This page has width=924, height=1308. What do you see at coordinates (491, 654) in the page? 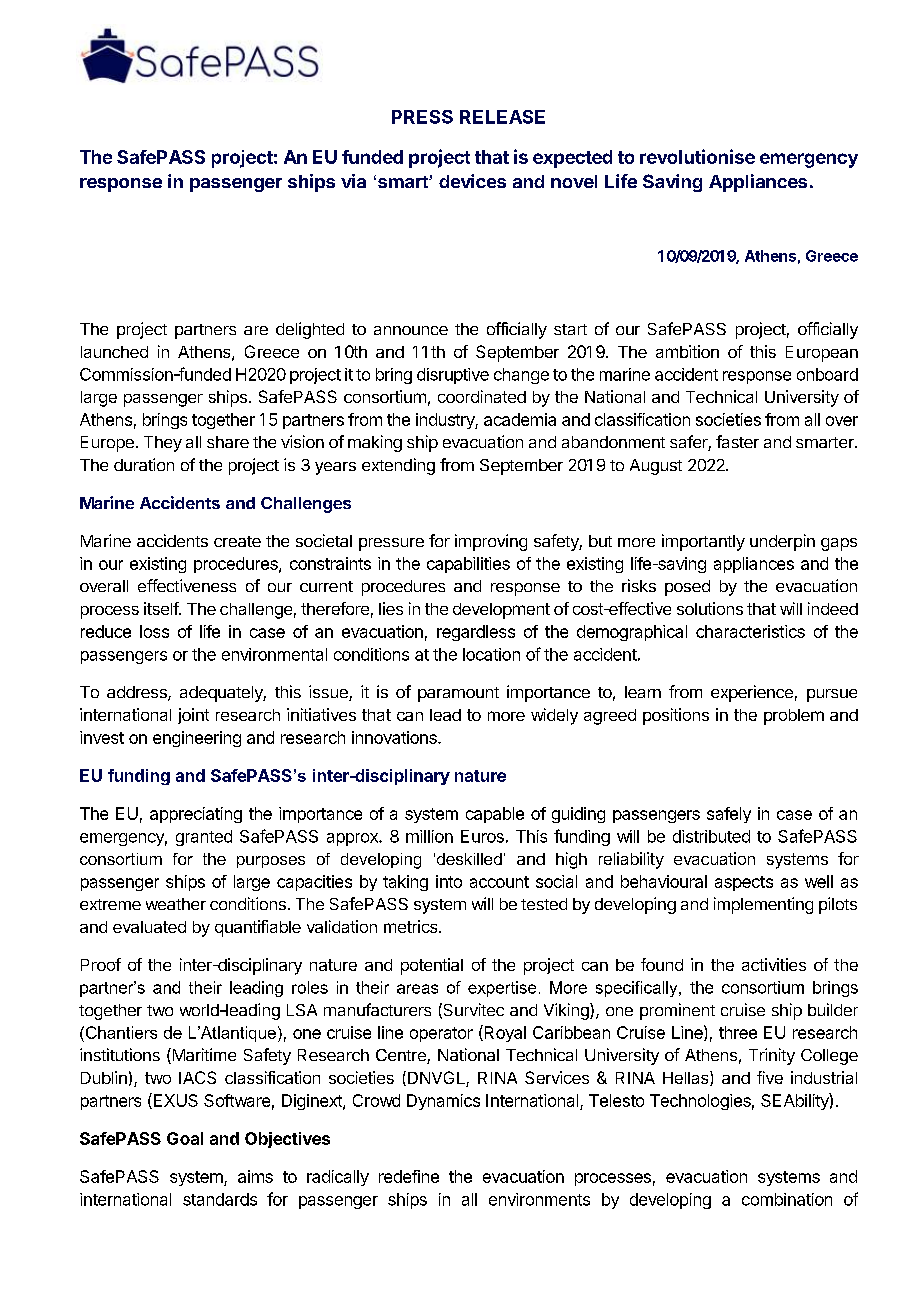
I see `location` at bounding box center [491, 654].
